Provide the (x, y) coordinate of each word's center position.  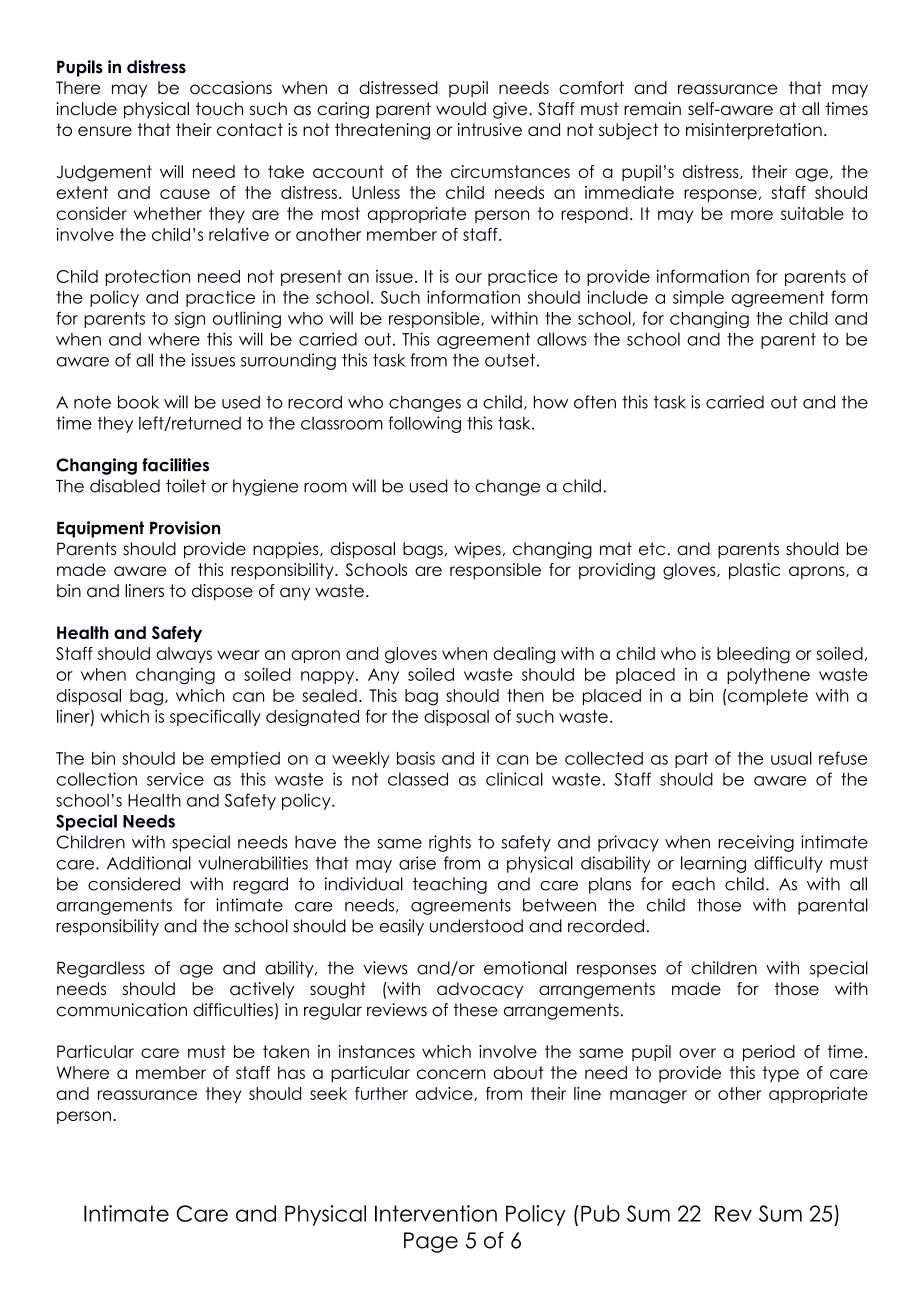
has (291, 1072)
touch (219, 109)
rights (450, 843)
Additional (149, 863)
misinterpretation (754, 131)
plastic (754, 571)
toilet (186, 486)
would (461, 109)
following (424, 424)
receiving (756, 843)
